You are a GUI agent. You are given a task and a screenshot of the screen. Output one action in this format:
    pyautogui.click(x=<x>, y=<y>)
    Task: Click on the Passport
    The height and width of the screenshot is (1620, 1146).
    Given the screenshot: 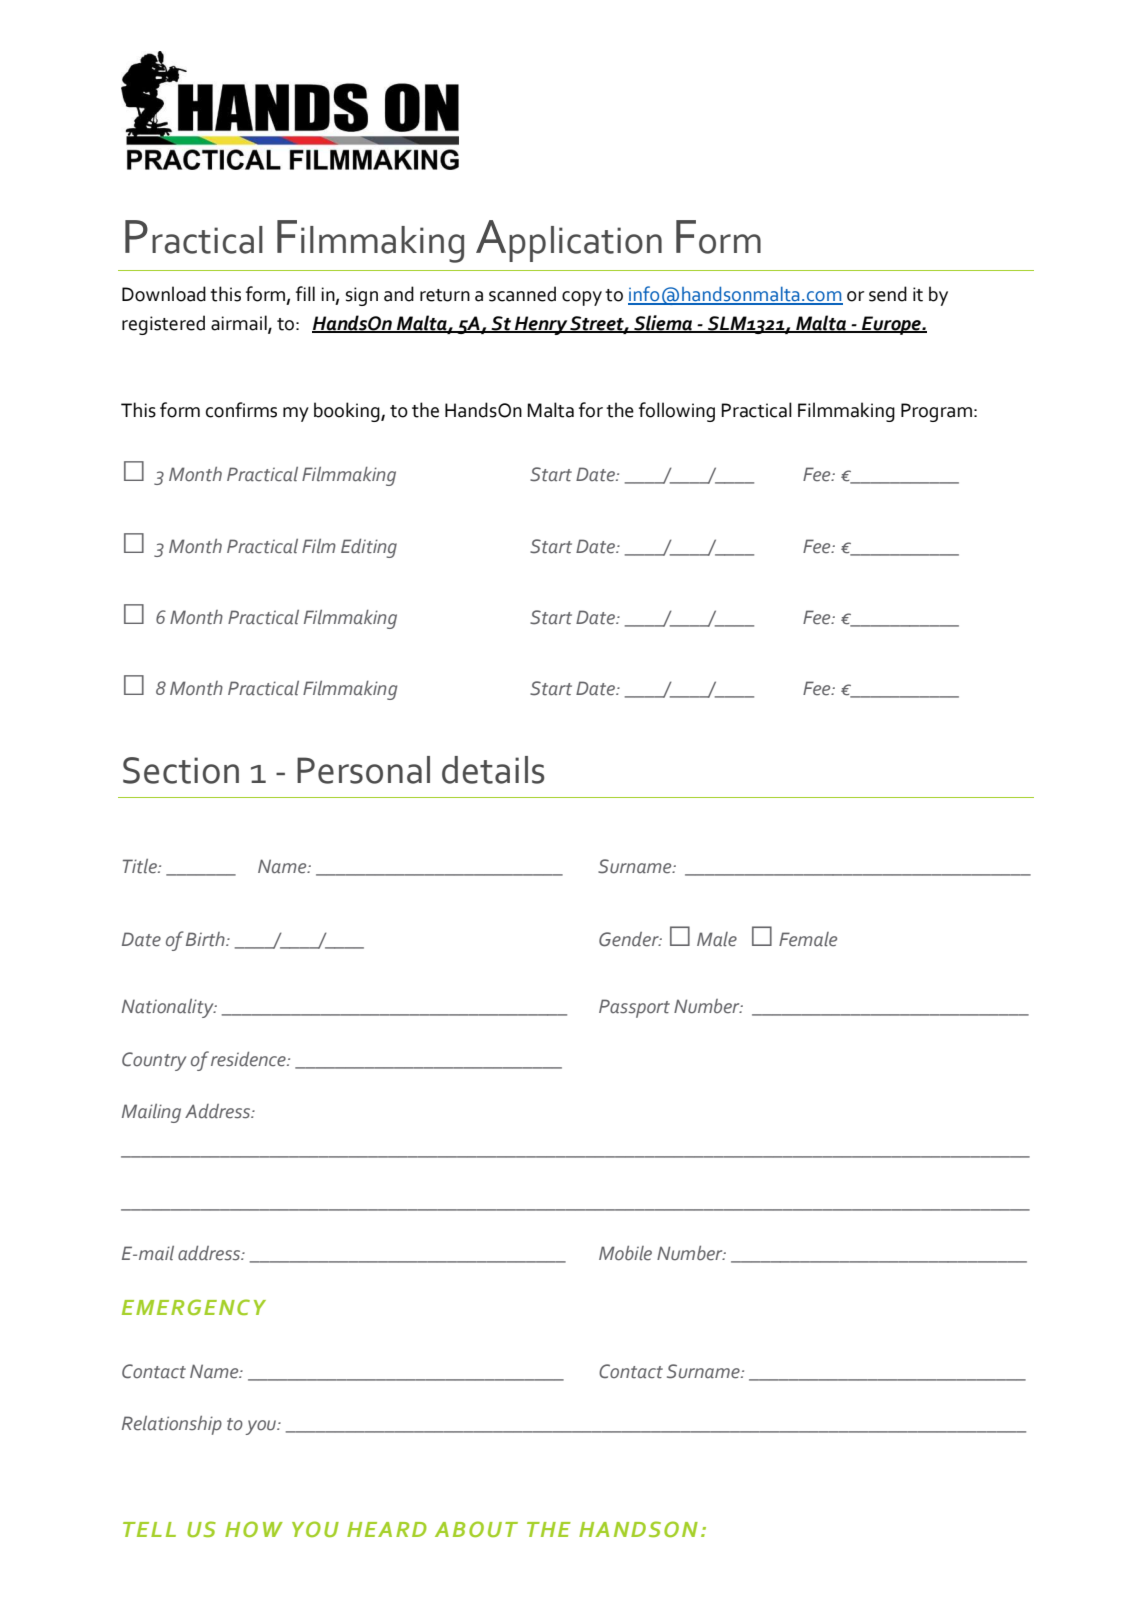 What is the action you would take?
    pyautogui.click(x=634, y=1008)
